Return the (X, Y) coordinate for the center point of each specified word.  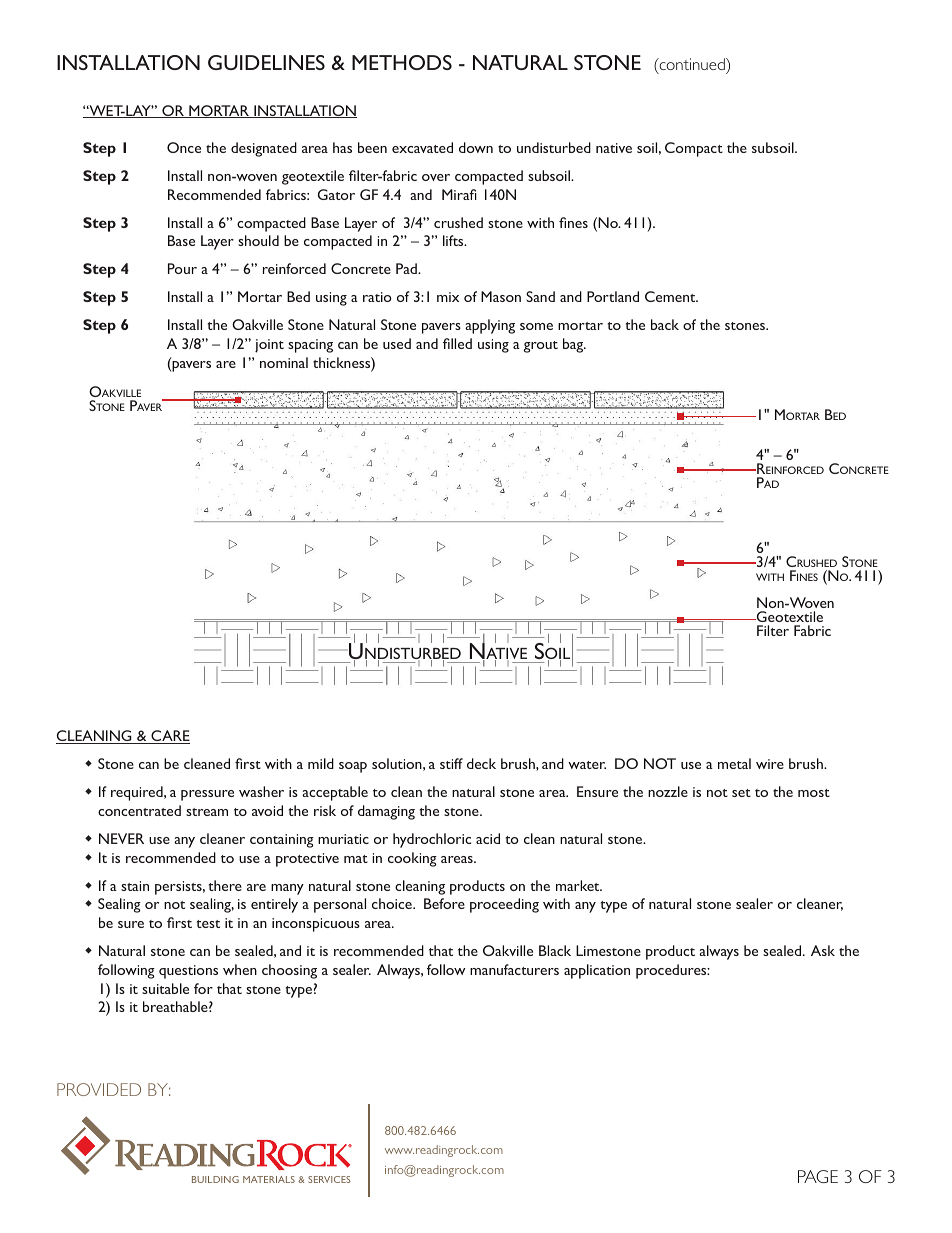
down (476, 147)
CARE (169, 737)
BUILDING (215, 1179)
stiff (451, 763)
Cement (671, 296)
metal (734, 763)
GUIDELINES (266, 62)
